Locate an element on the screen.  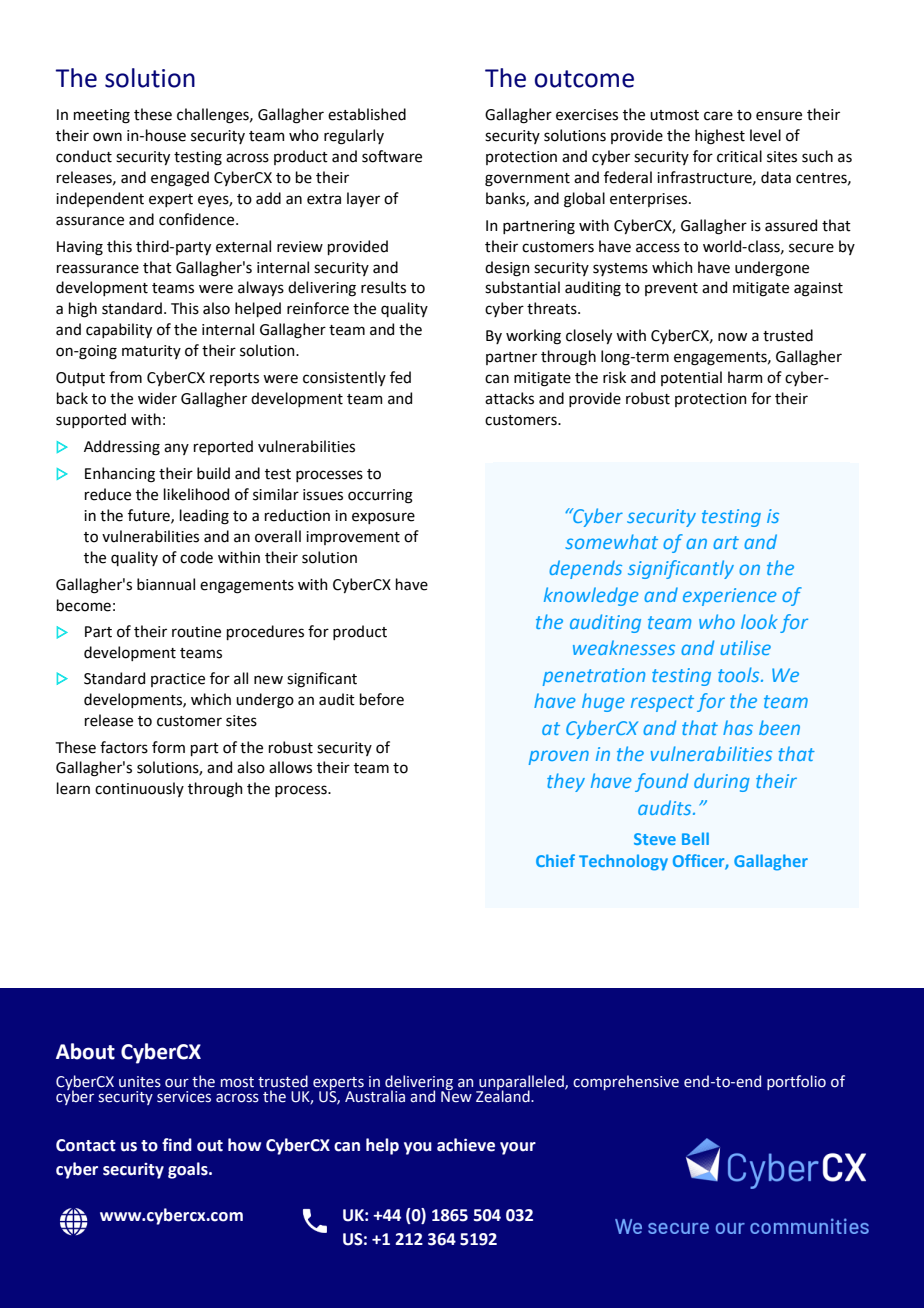
achieve is located at coordinates (466, 1145).
